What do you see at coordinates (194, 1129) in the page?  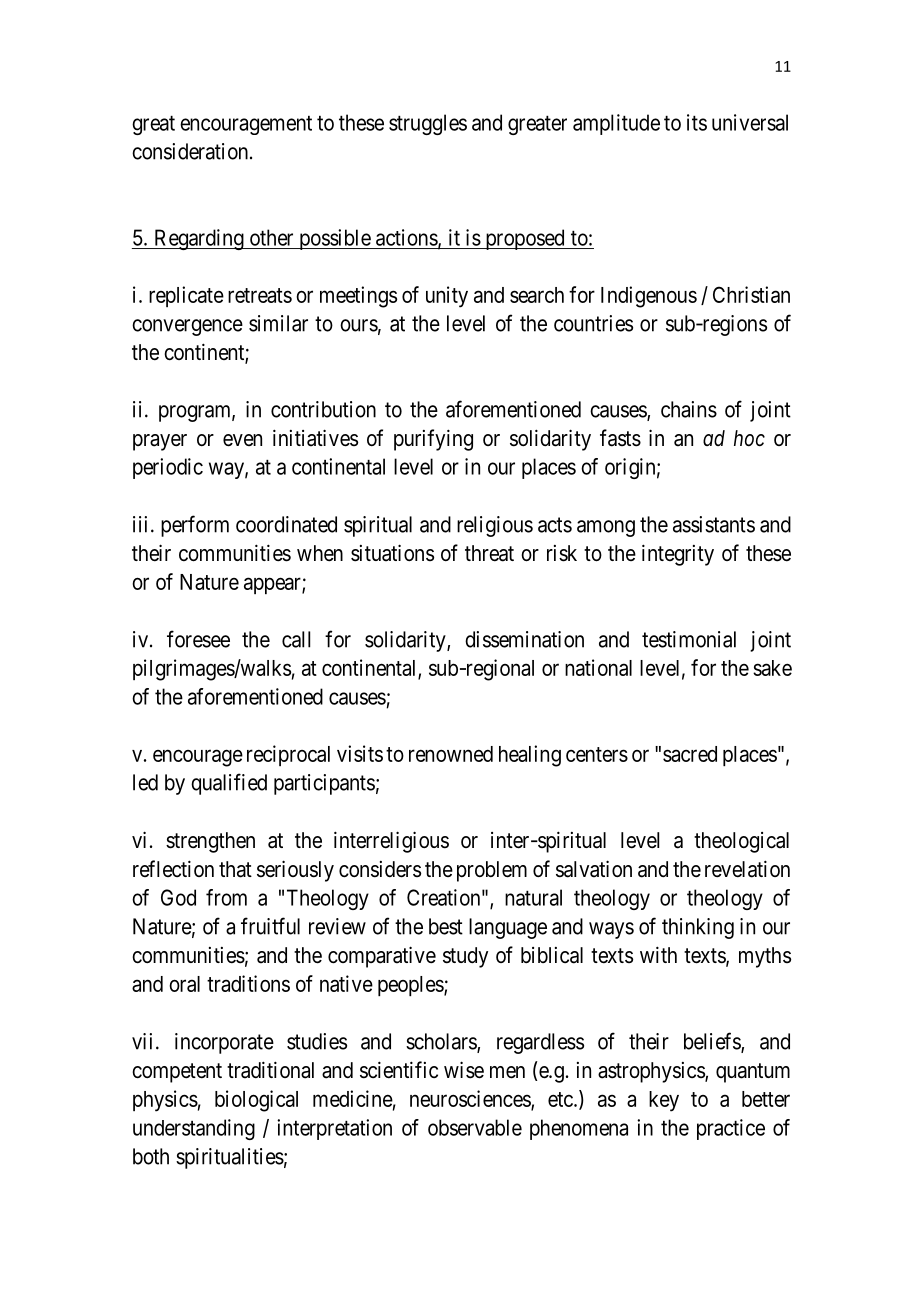 I see `understanding` at bounding box center [194, 1129].
